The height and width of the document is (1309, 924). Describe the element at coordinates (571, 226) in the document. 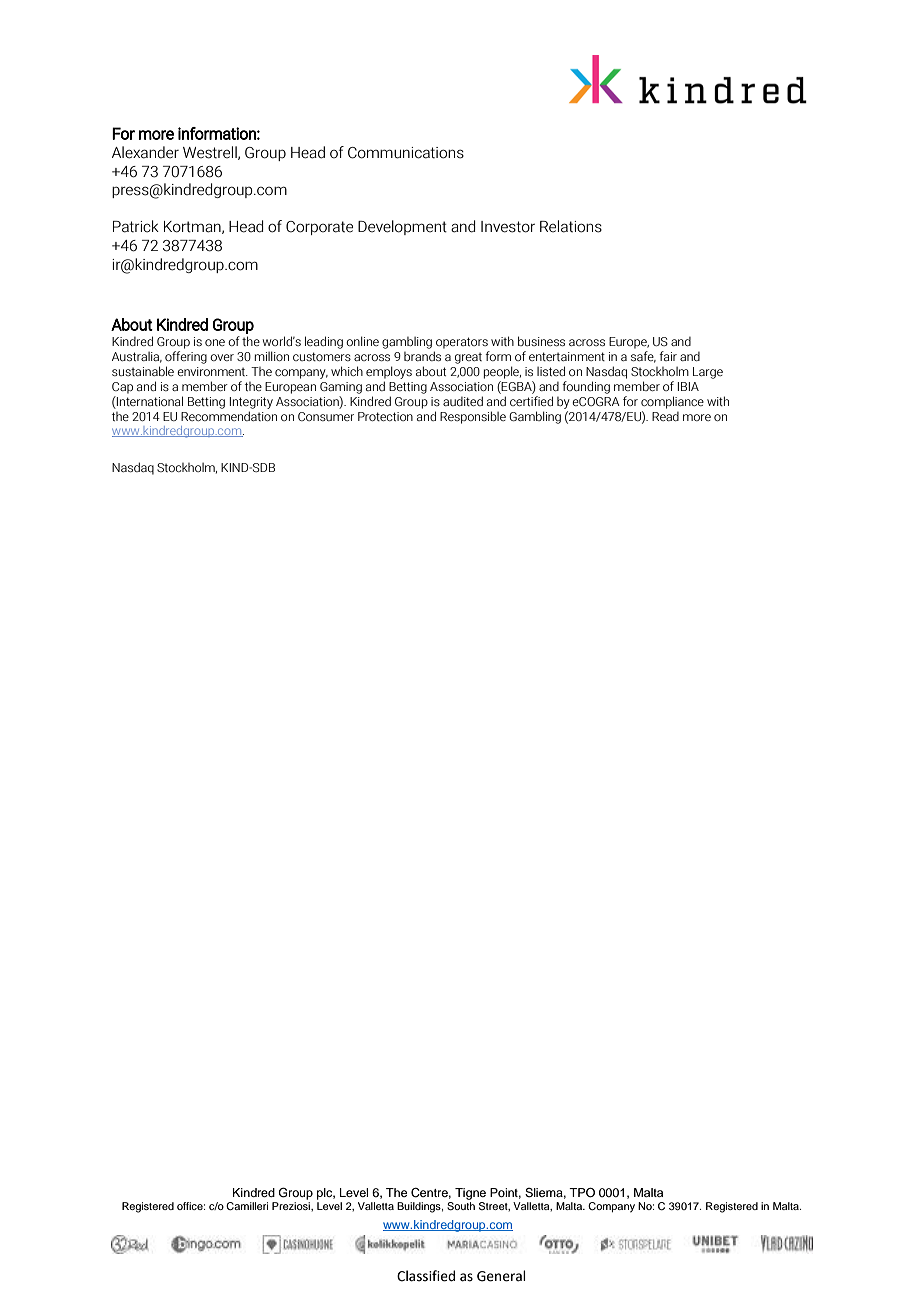

I see `Relations` at that location.
